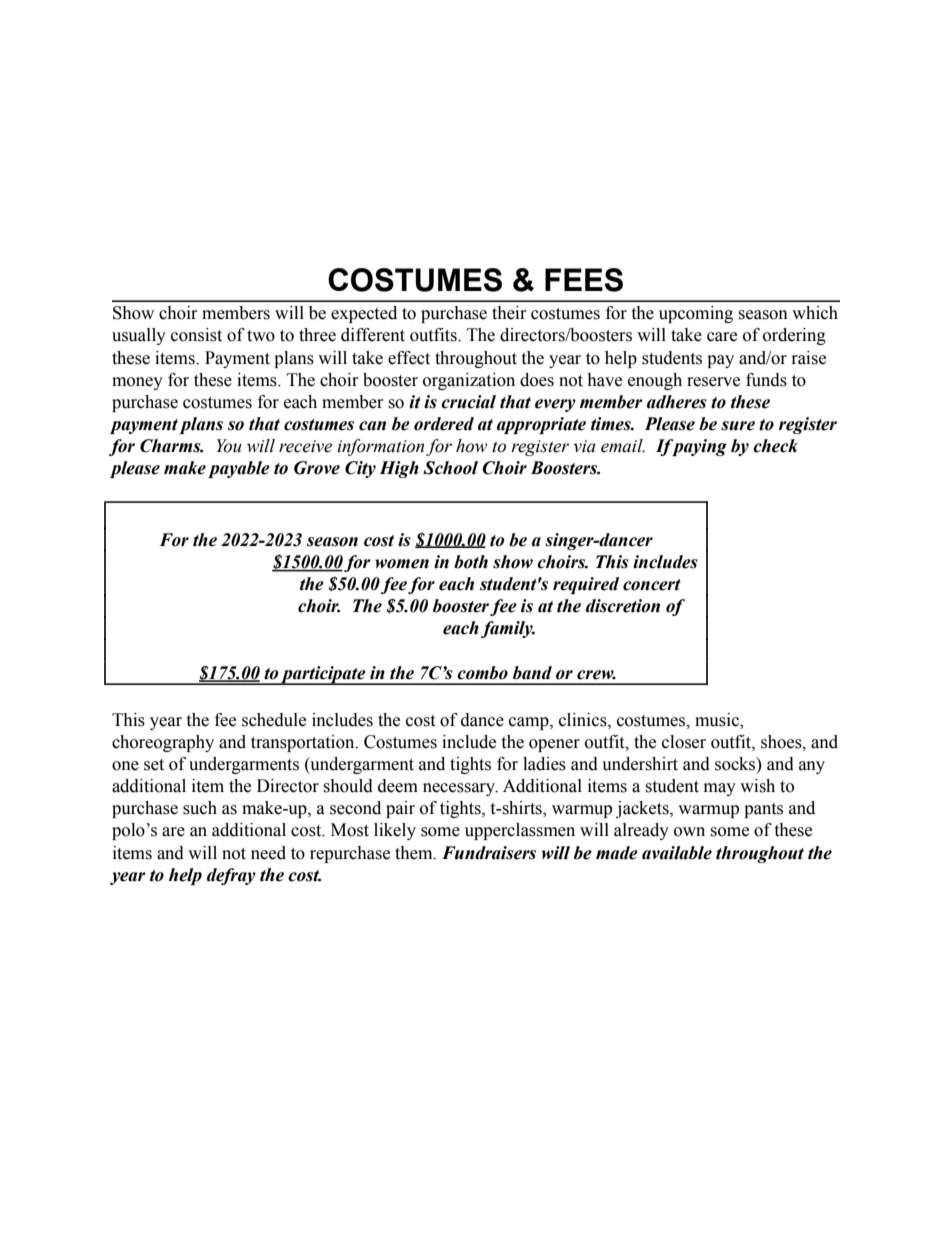  Describe the element at coordinates (323, 675) in the screenshot. I see `participate` at that location.
